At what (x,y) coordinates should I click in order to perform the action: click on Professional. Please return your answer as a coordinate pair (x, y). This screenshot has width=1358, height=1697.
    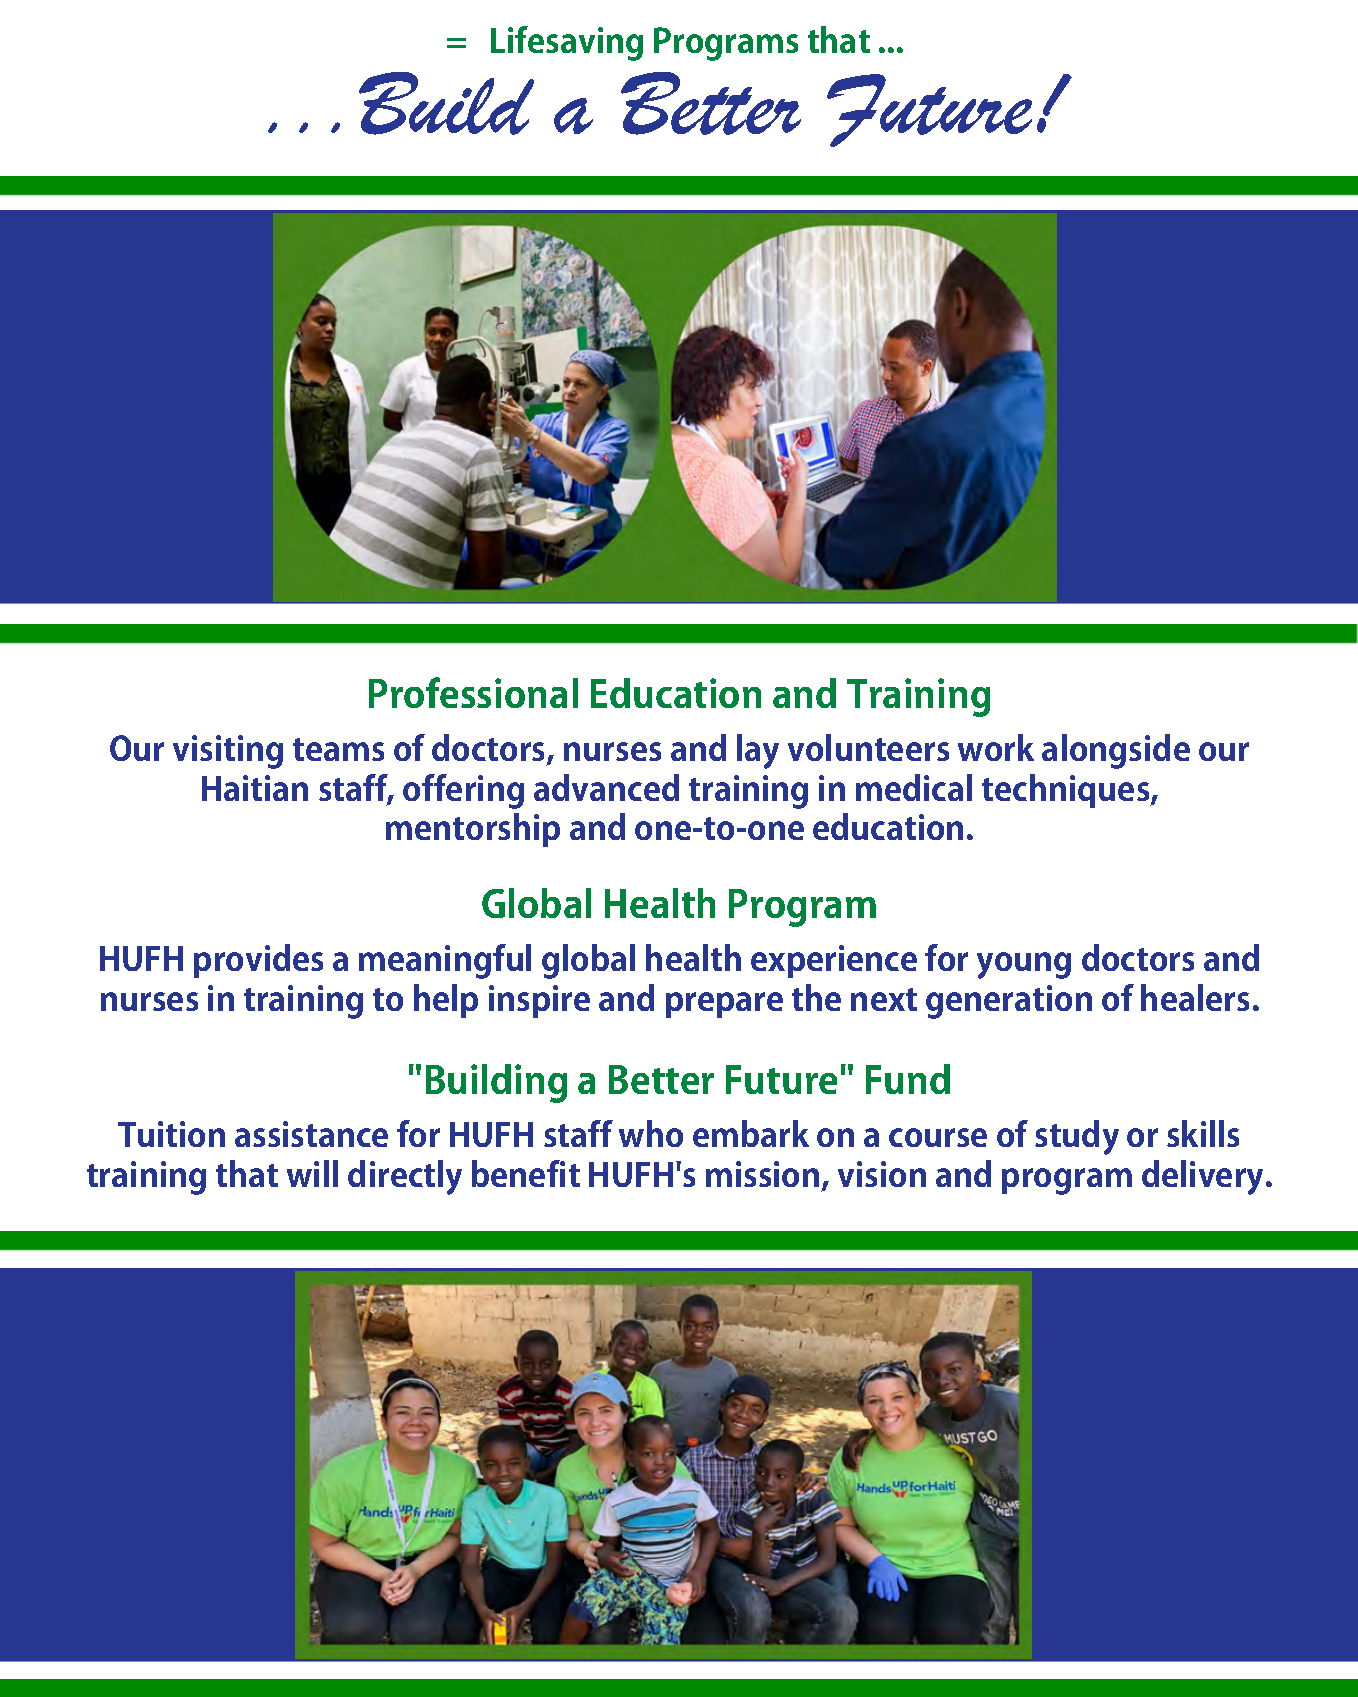
    Looking at the image, I should click on (473, 692).
